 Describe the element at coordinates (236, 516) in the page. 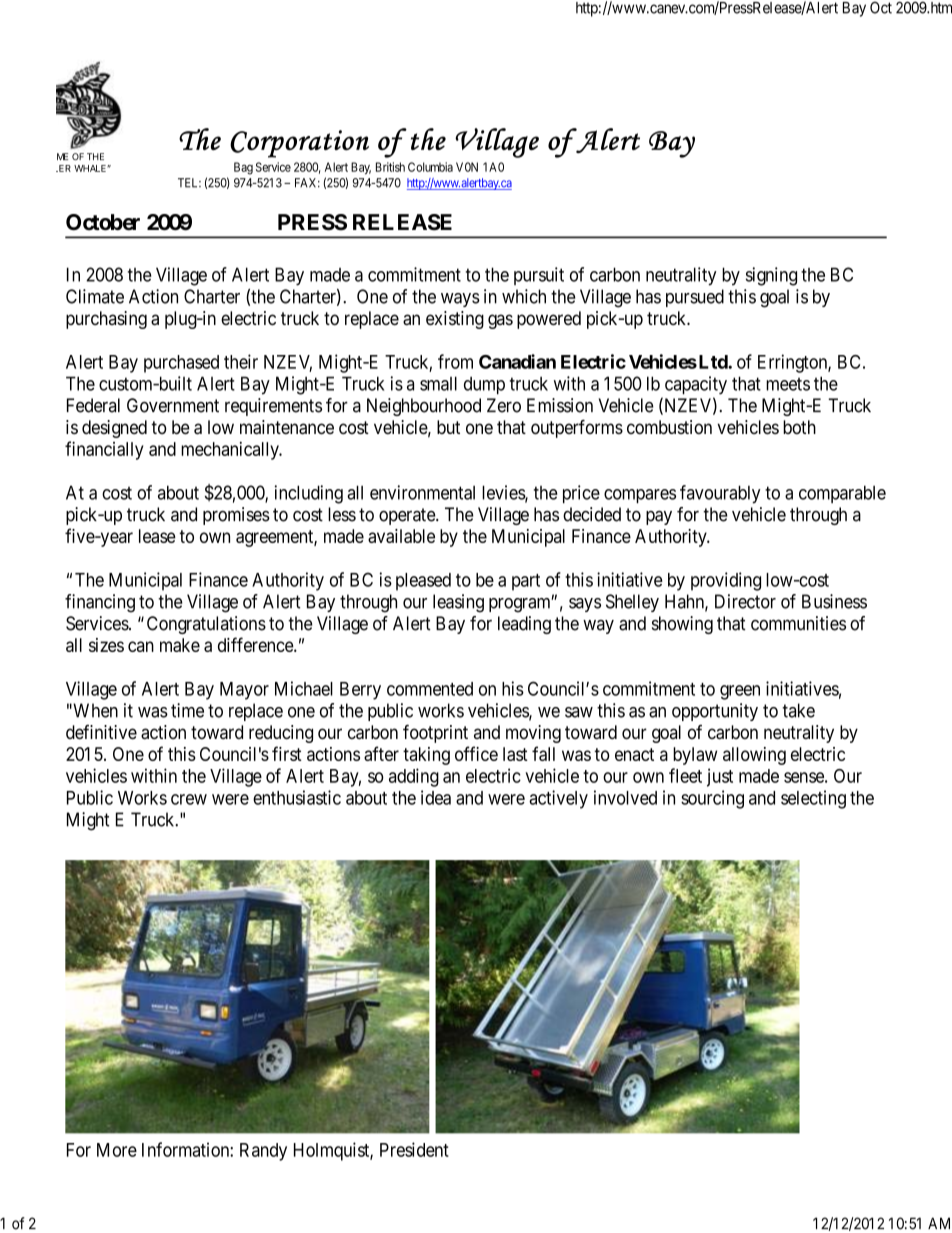

I see `promises` at that location.
